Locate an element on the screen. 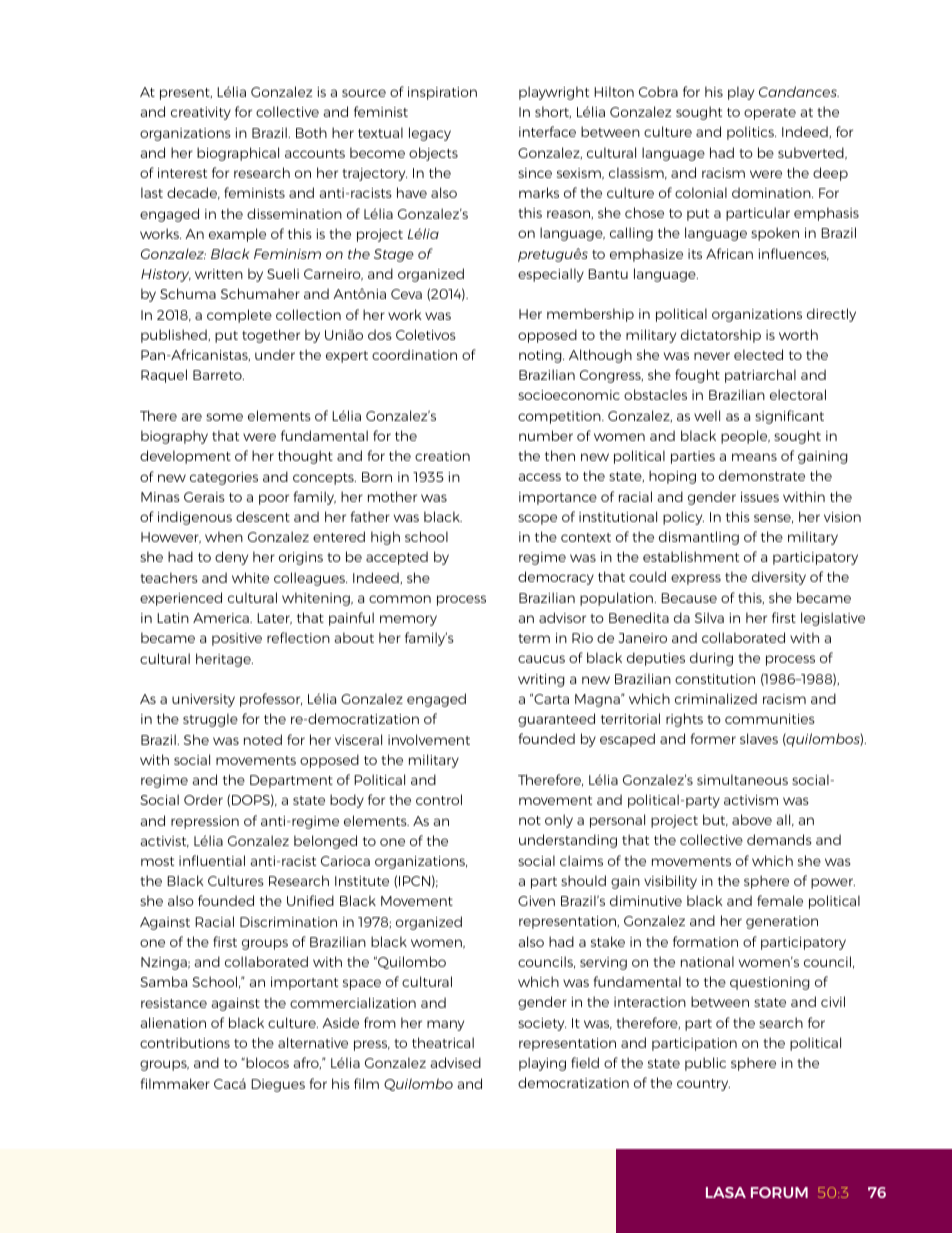  afro is located at coordinates (307, 1063).
